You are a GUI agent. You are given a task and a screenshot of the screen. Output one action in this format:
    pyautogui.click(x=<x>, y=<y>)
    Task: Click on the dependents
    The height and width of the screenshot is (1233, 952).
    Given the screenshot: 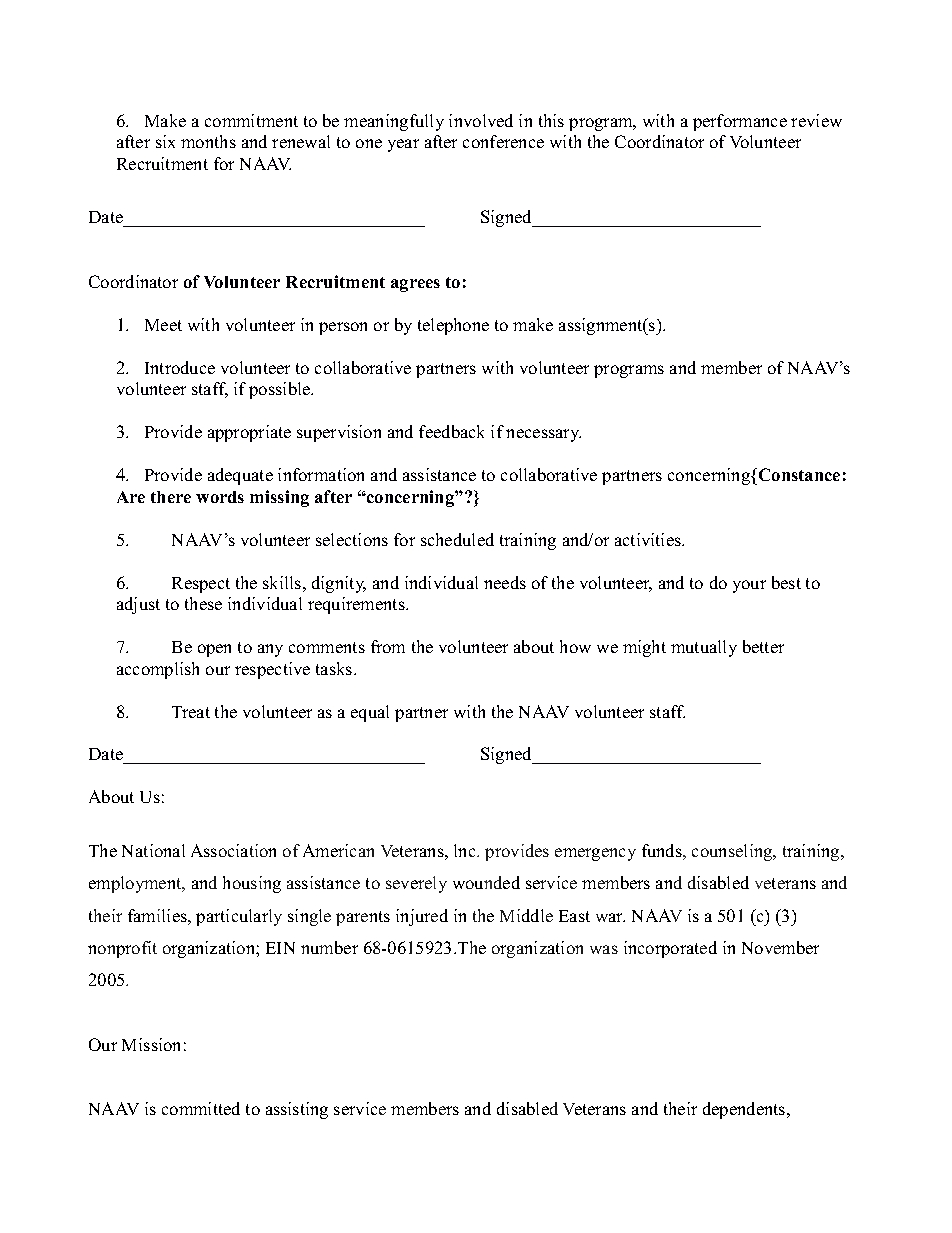 What is the action you would take?
    pyautogui.click(x=745, y=1110)
